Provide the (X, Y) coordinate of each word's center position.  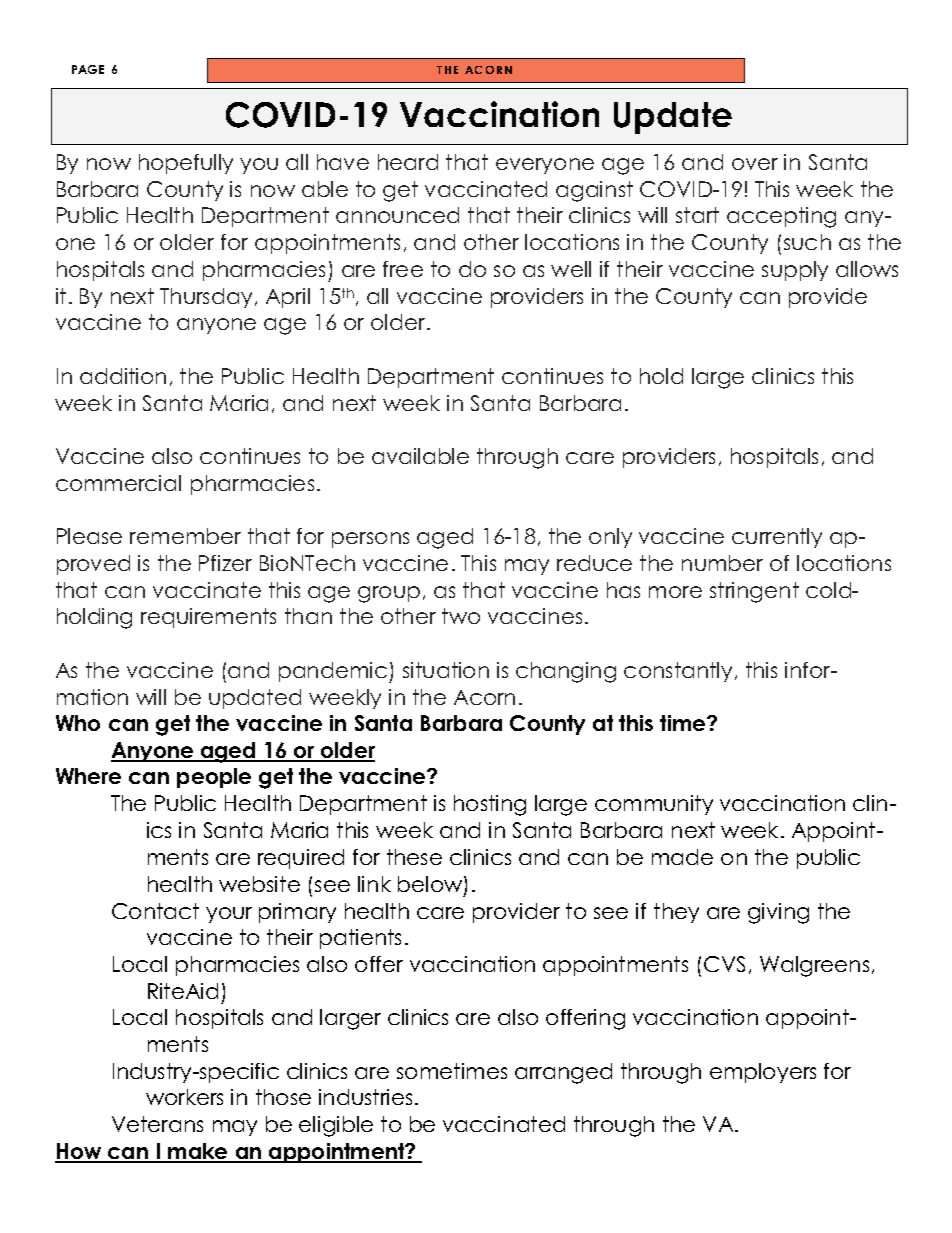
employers (763, 1073)
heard (408, 162)
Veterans (157, 1124)
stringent (754, 592)
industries (365, 1097)
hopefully (186, 164)
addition (123, 376)
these (414, 857)
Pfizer (225, 563)
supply (795, 271)
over (755, 164)
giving (778, 913)
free (403, 269)
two (461, 616)
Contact (155, 911)
